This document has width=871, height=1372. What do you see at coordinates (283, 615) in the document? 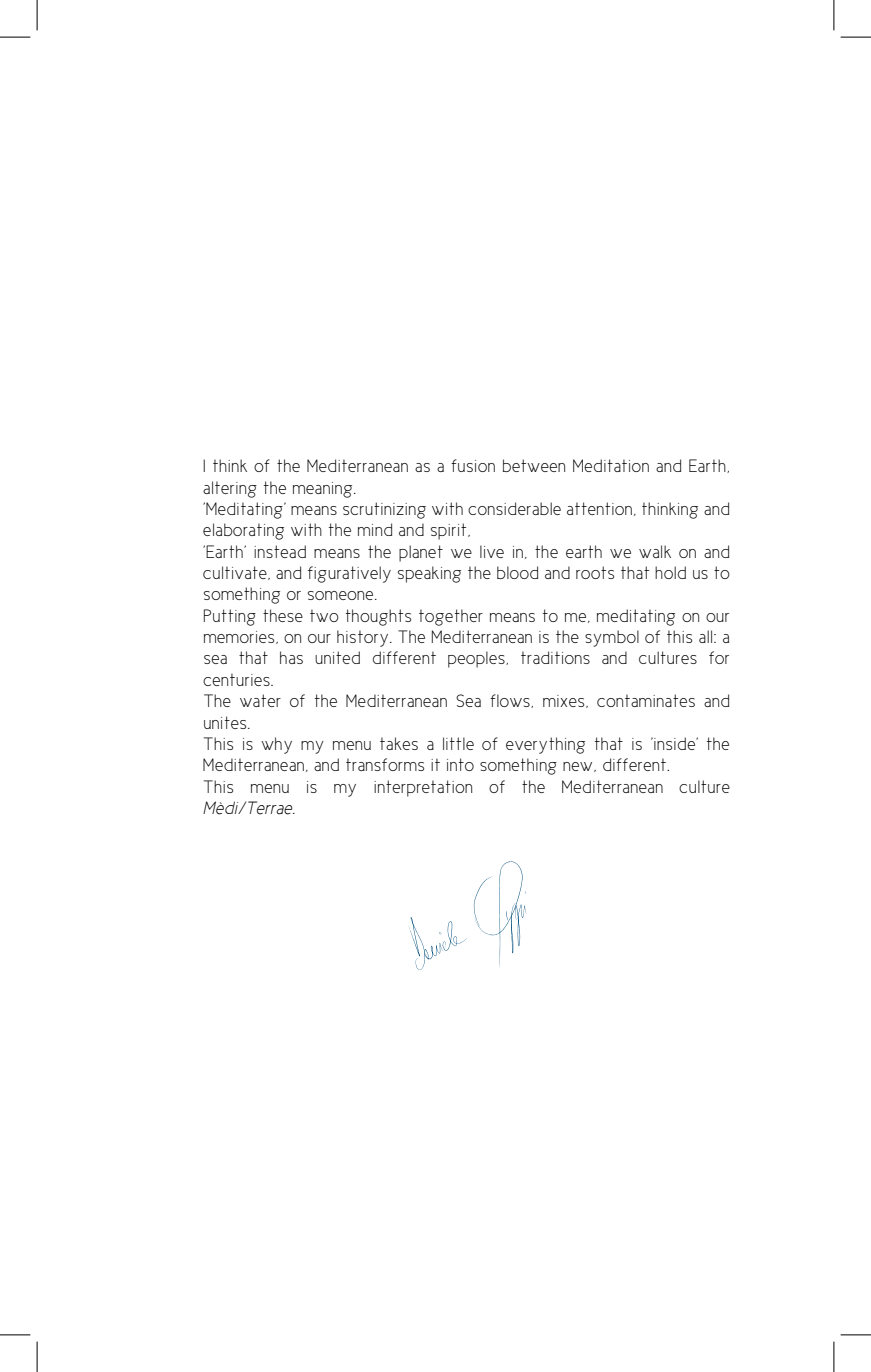
I see `these` at bounding box center [283, 615].
